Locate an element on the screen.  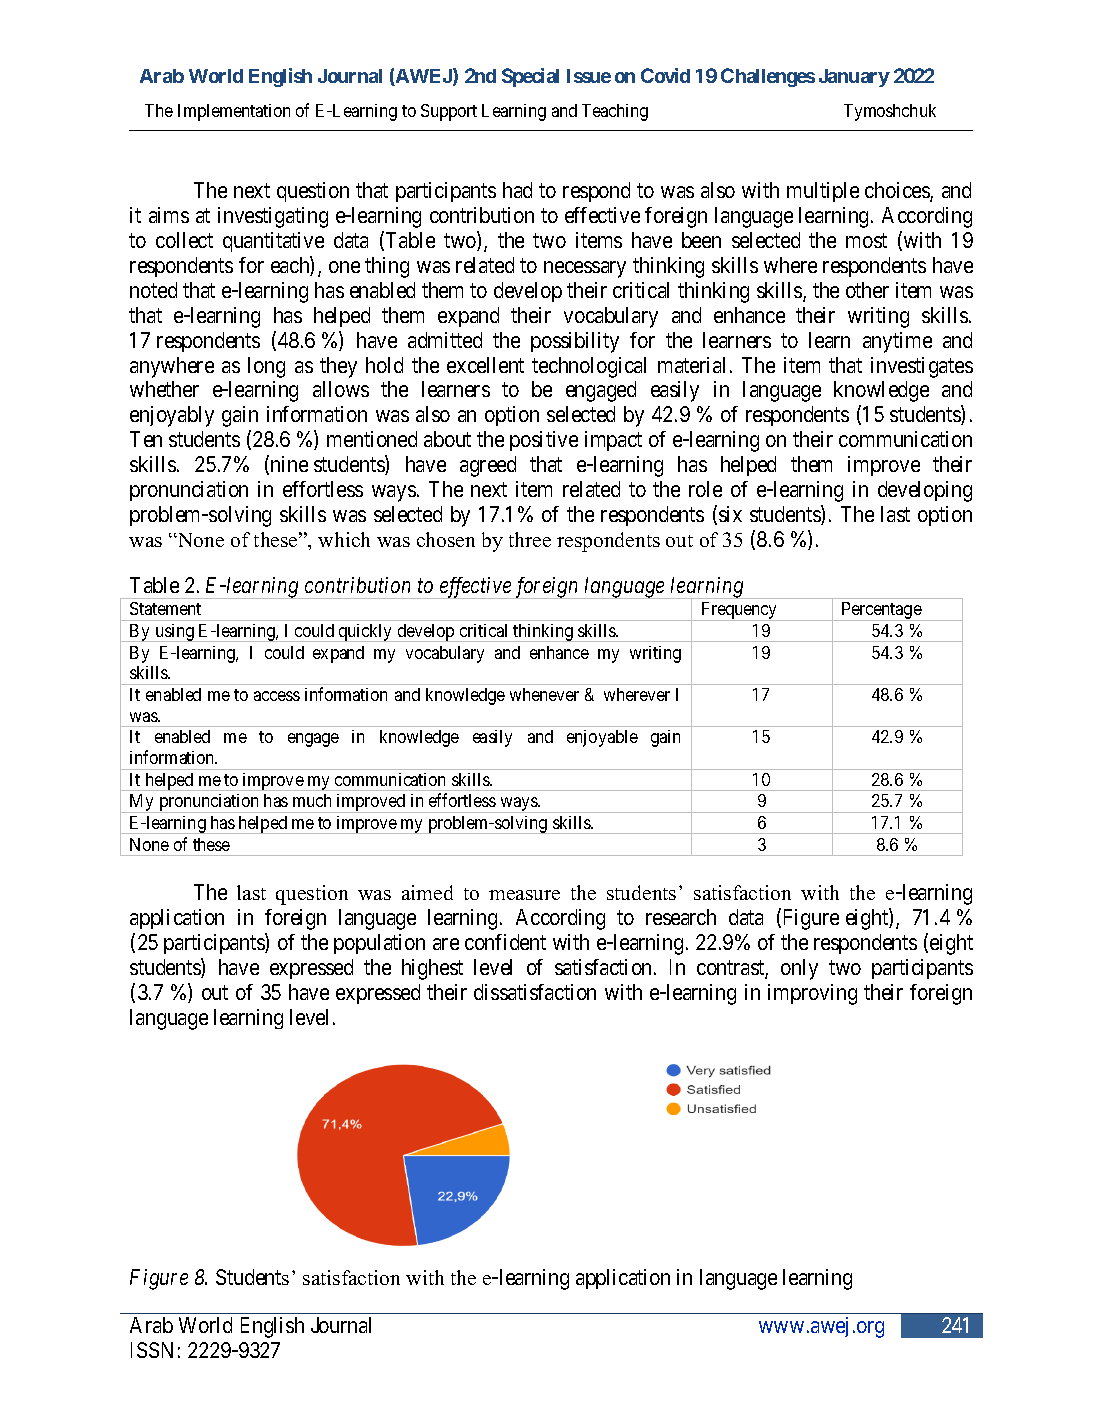
Implementation is located at coordinates (234, 112).
